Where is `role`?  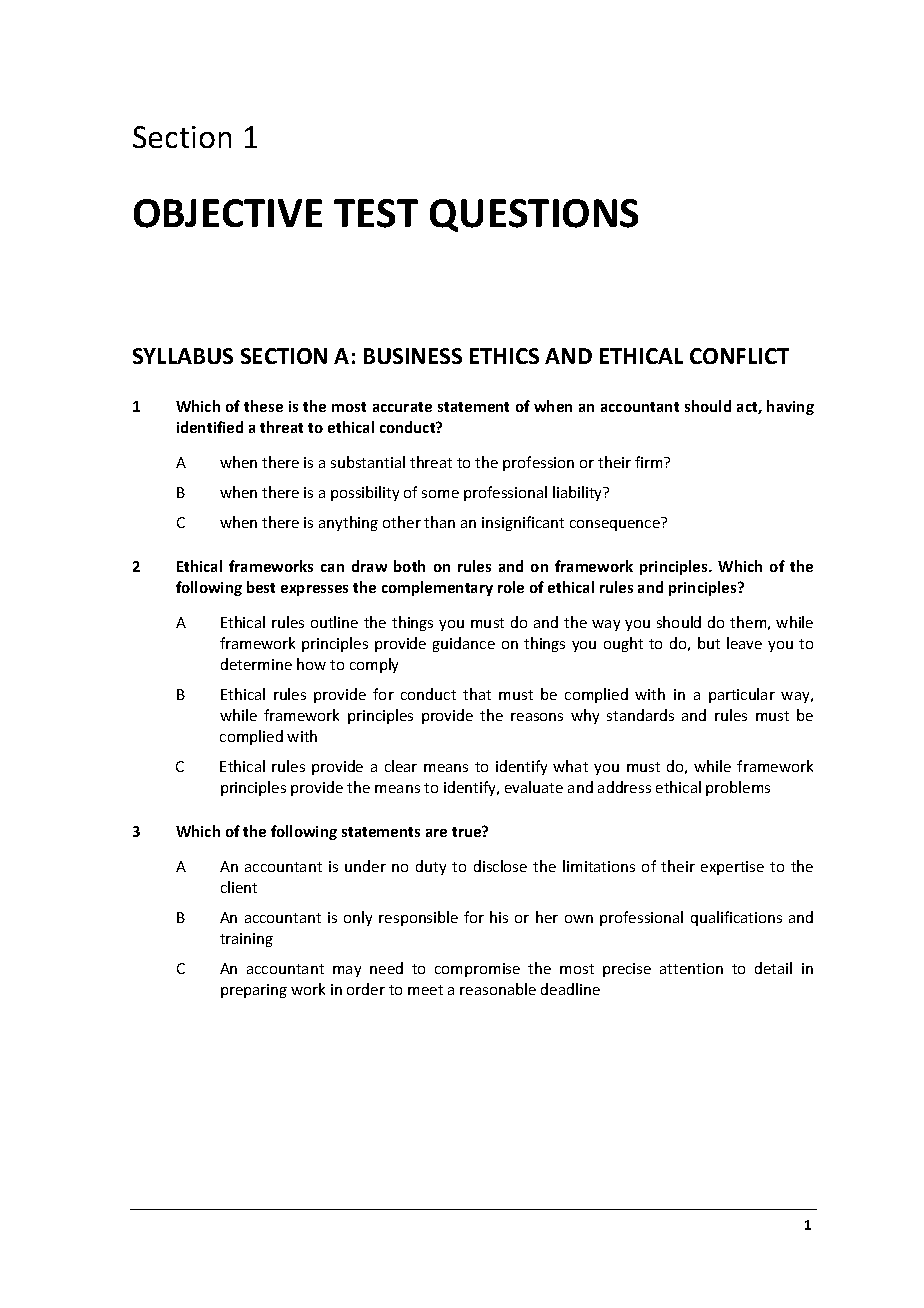 role is located at coordinates (511, 587).
